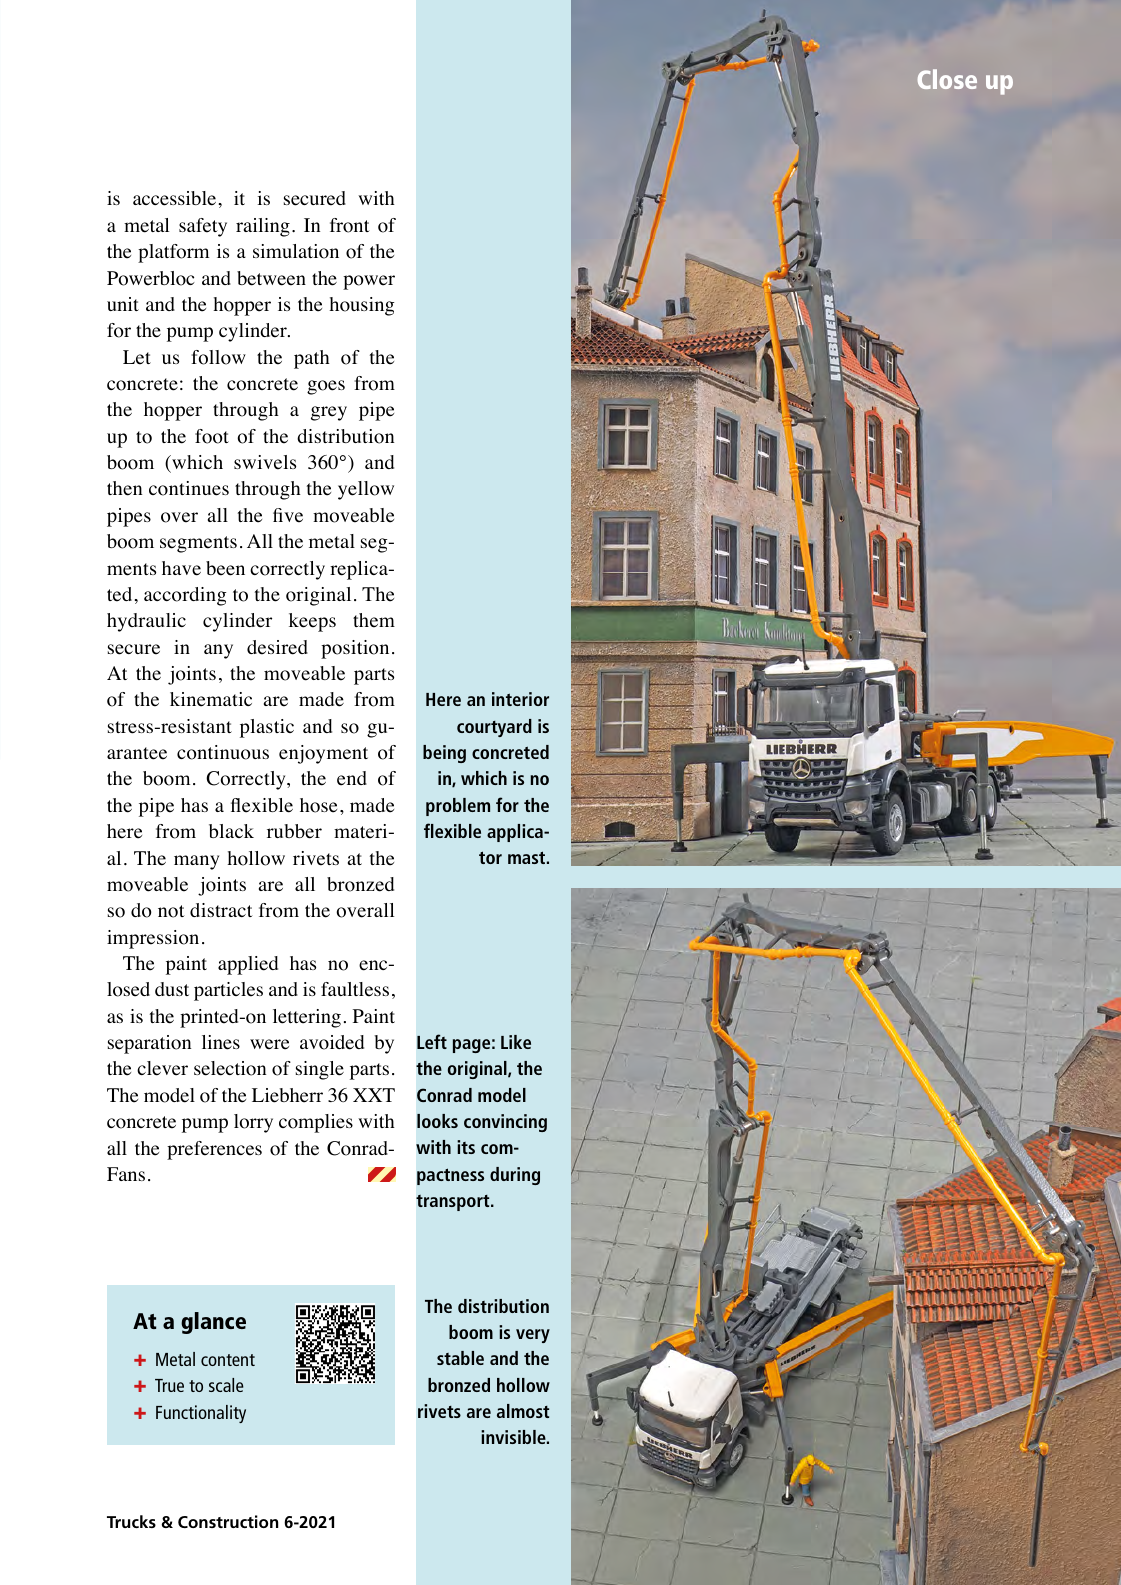 This page has height=1585, width=1121. I want to click on accessible, so click(176, 198).
